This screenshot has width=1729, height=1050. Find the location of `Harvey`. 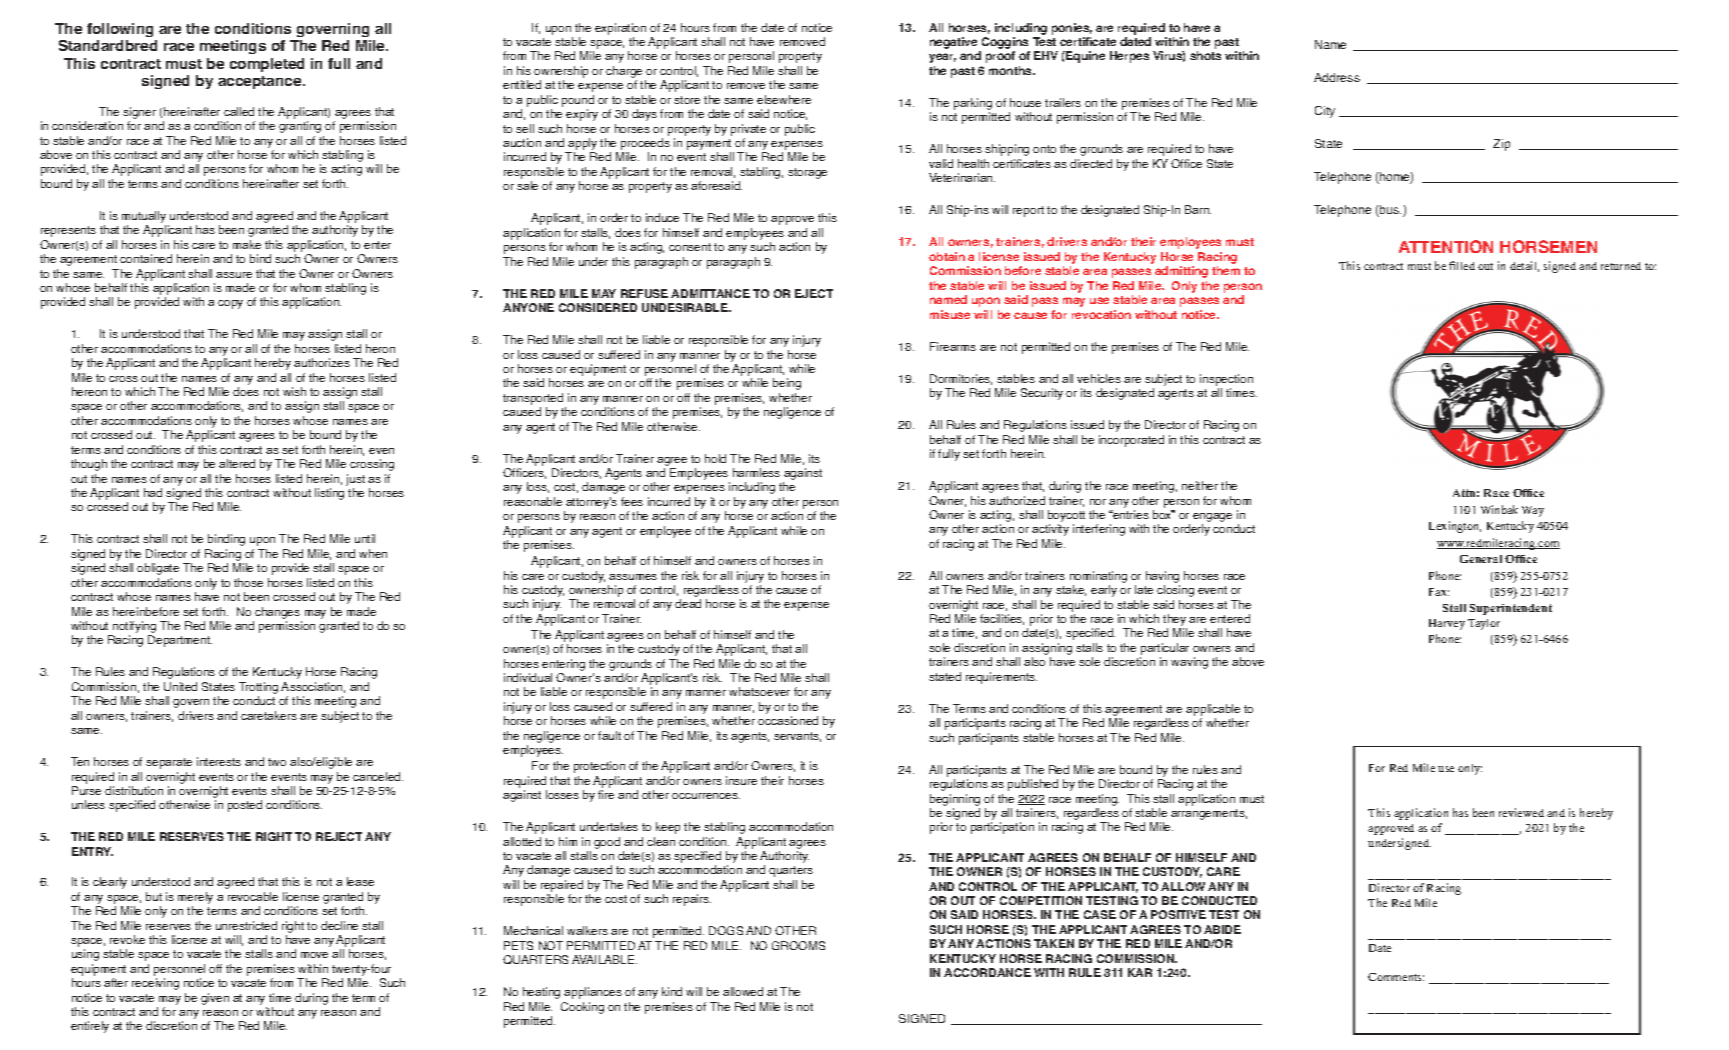

Harvey is located at coordinates (1447, 624).
